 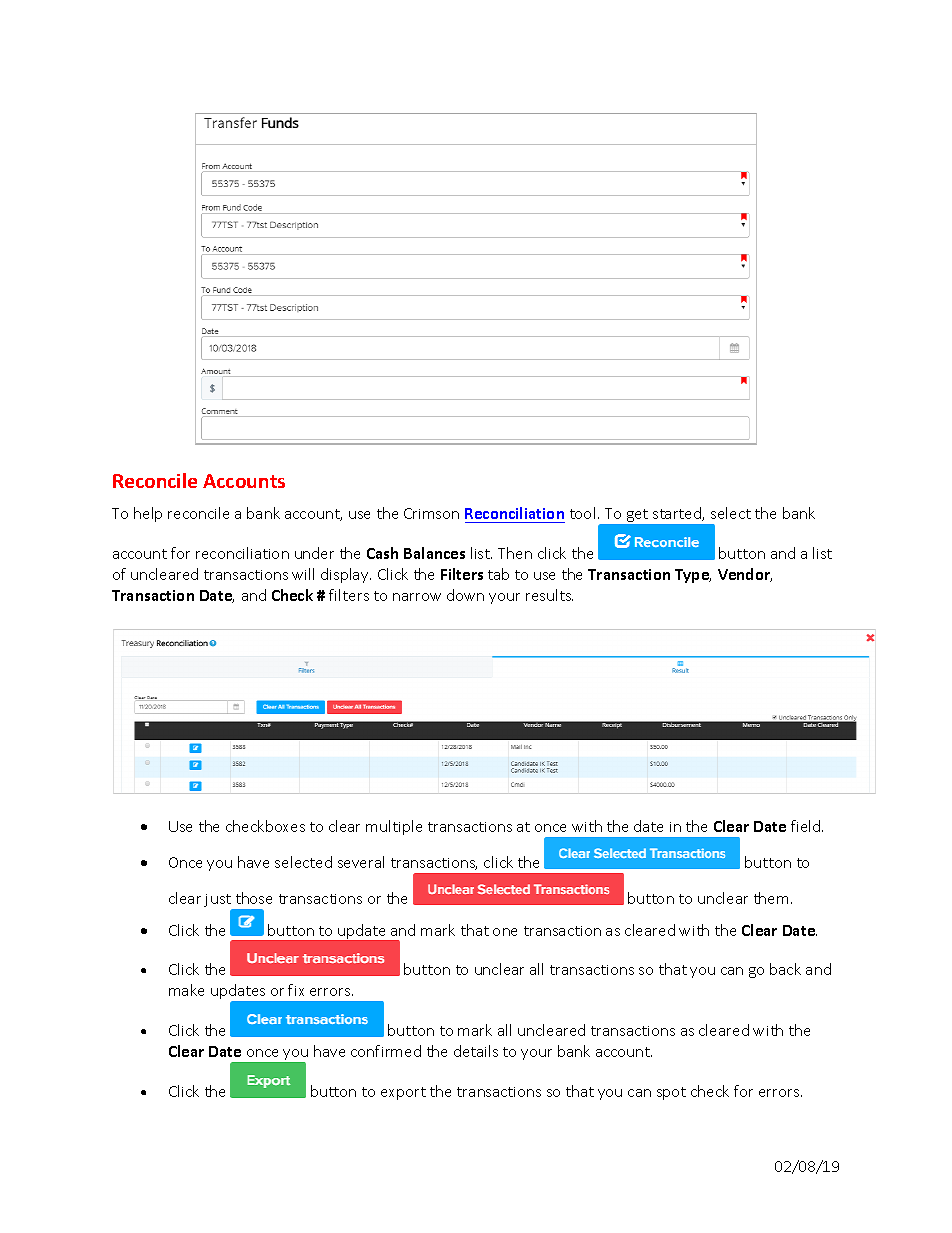 I want to click on multiple, so click(x=394, y=827).
